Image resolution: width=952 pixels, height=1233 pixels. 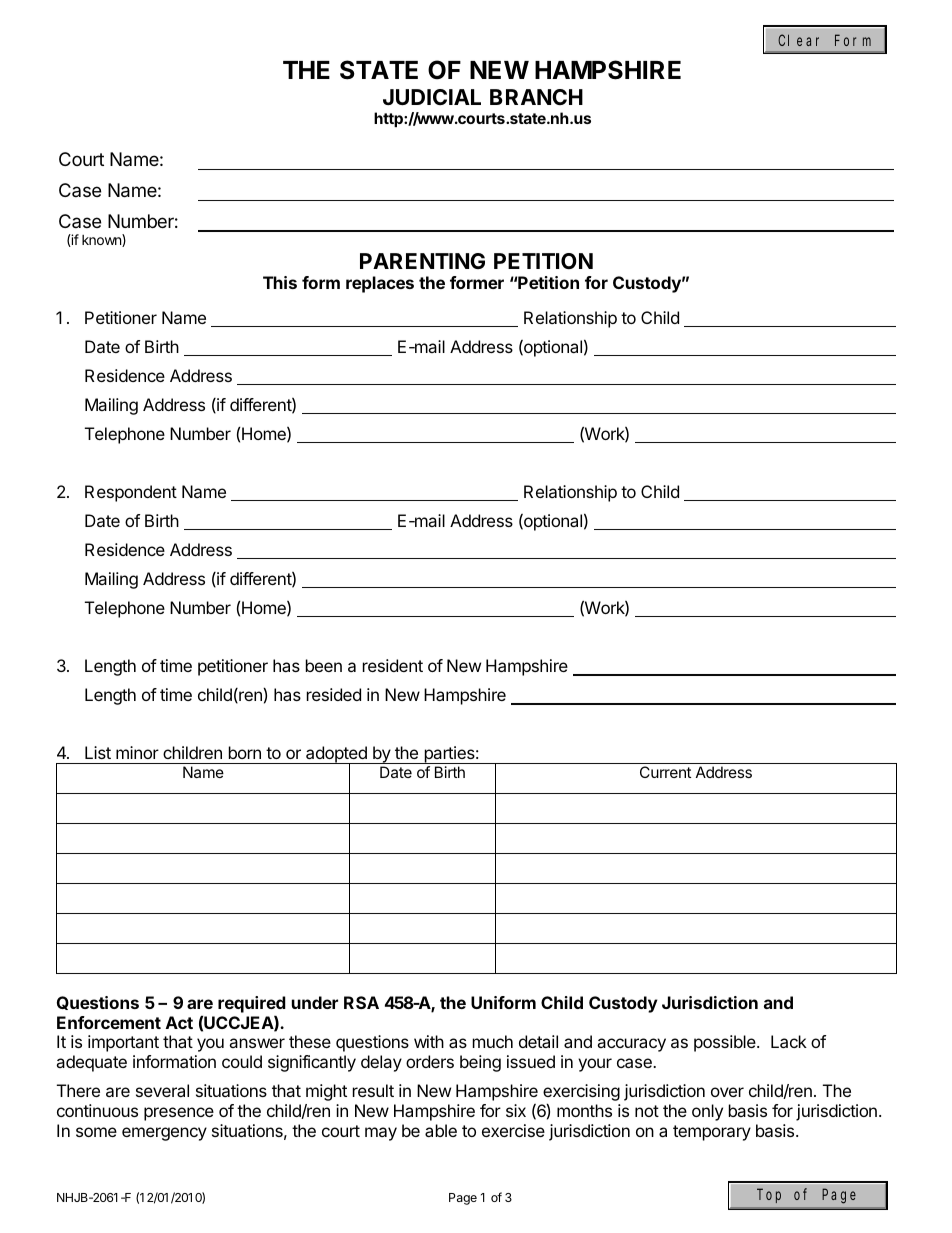 What do you see at coordinates (422, 261) in the image?
I see `PARENTING` at bounding box center [422, 261].
